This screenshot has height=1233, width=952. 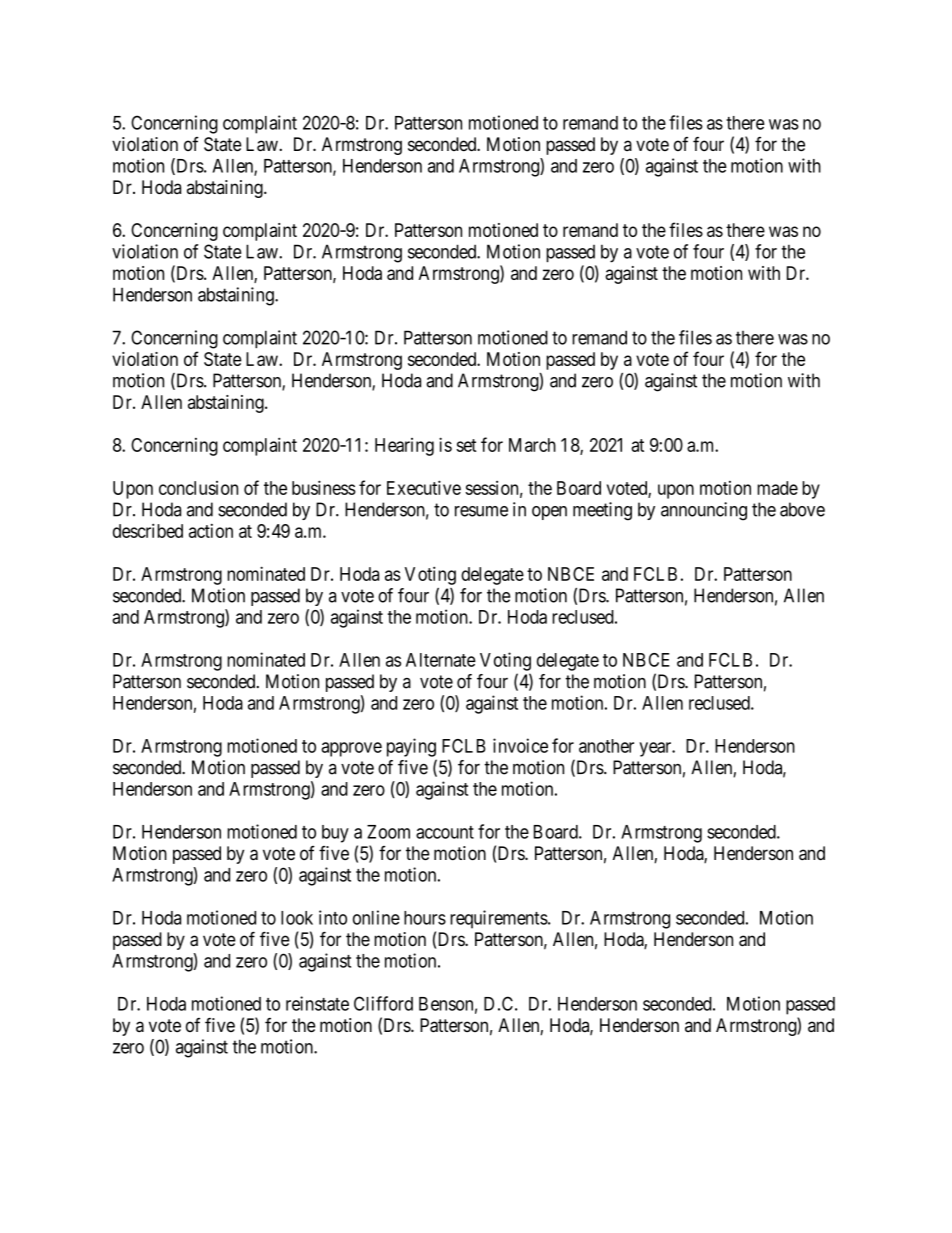 I want to click on Clifford, so click(x=383, y=1003).
